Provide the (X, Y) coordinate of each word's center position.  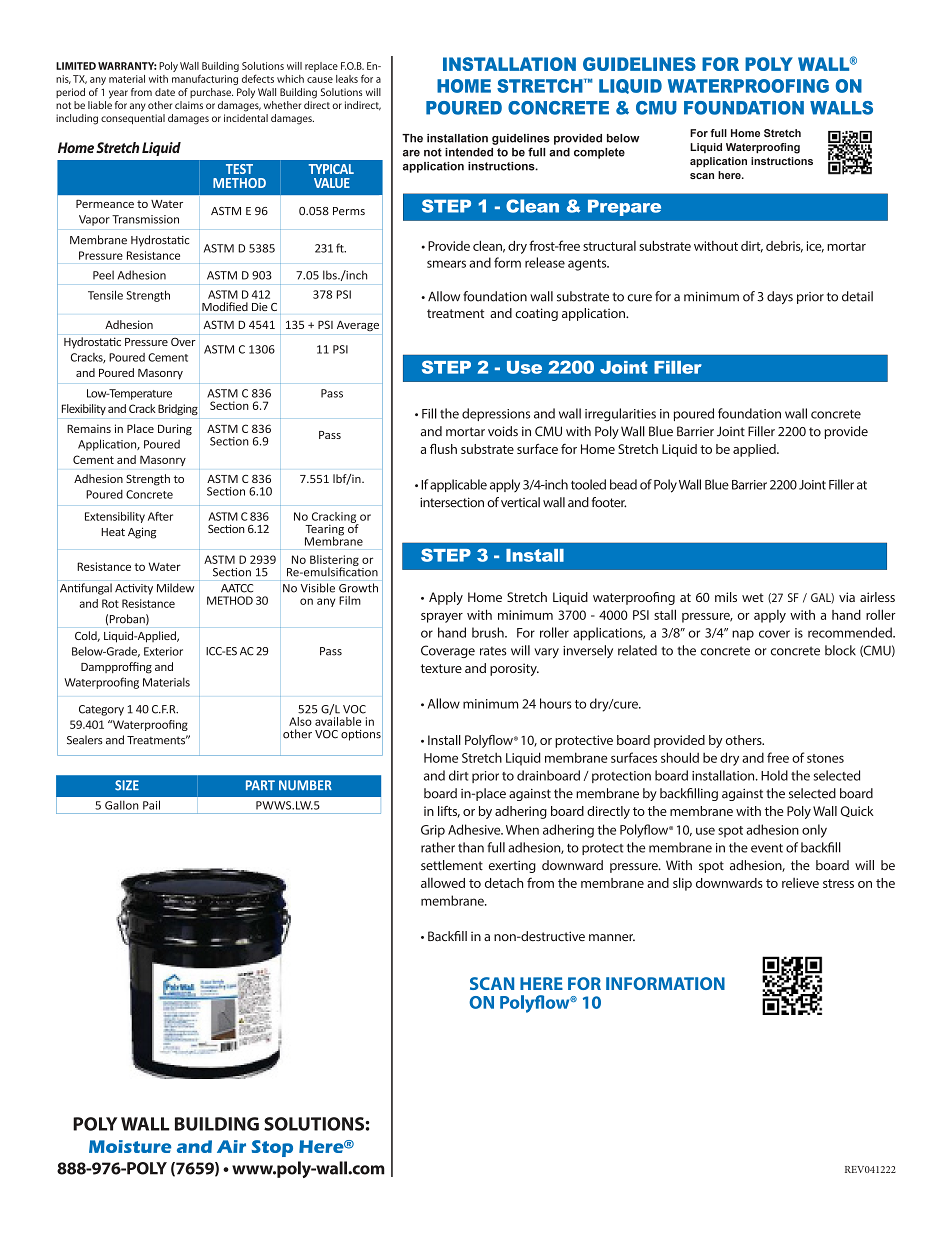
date (165, 92)
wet (753, 597)
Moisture (130, 1146)
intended (469, 152)
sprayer (442, 618)
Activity (134, 589)
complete (599, 153)
